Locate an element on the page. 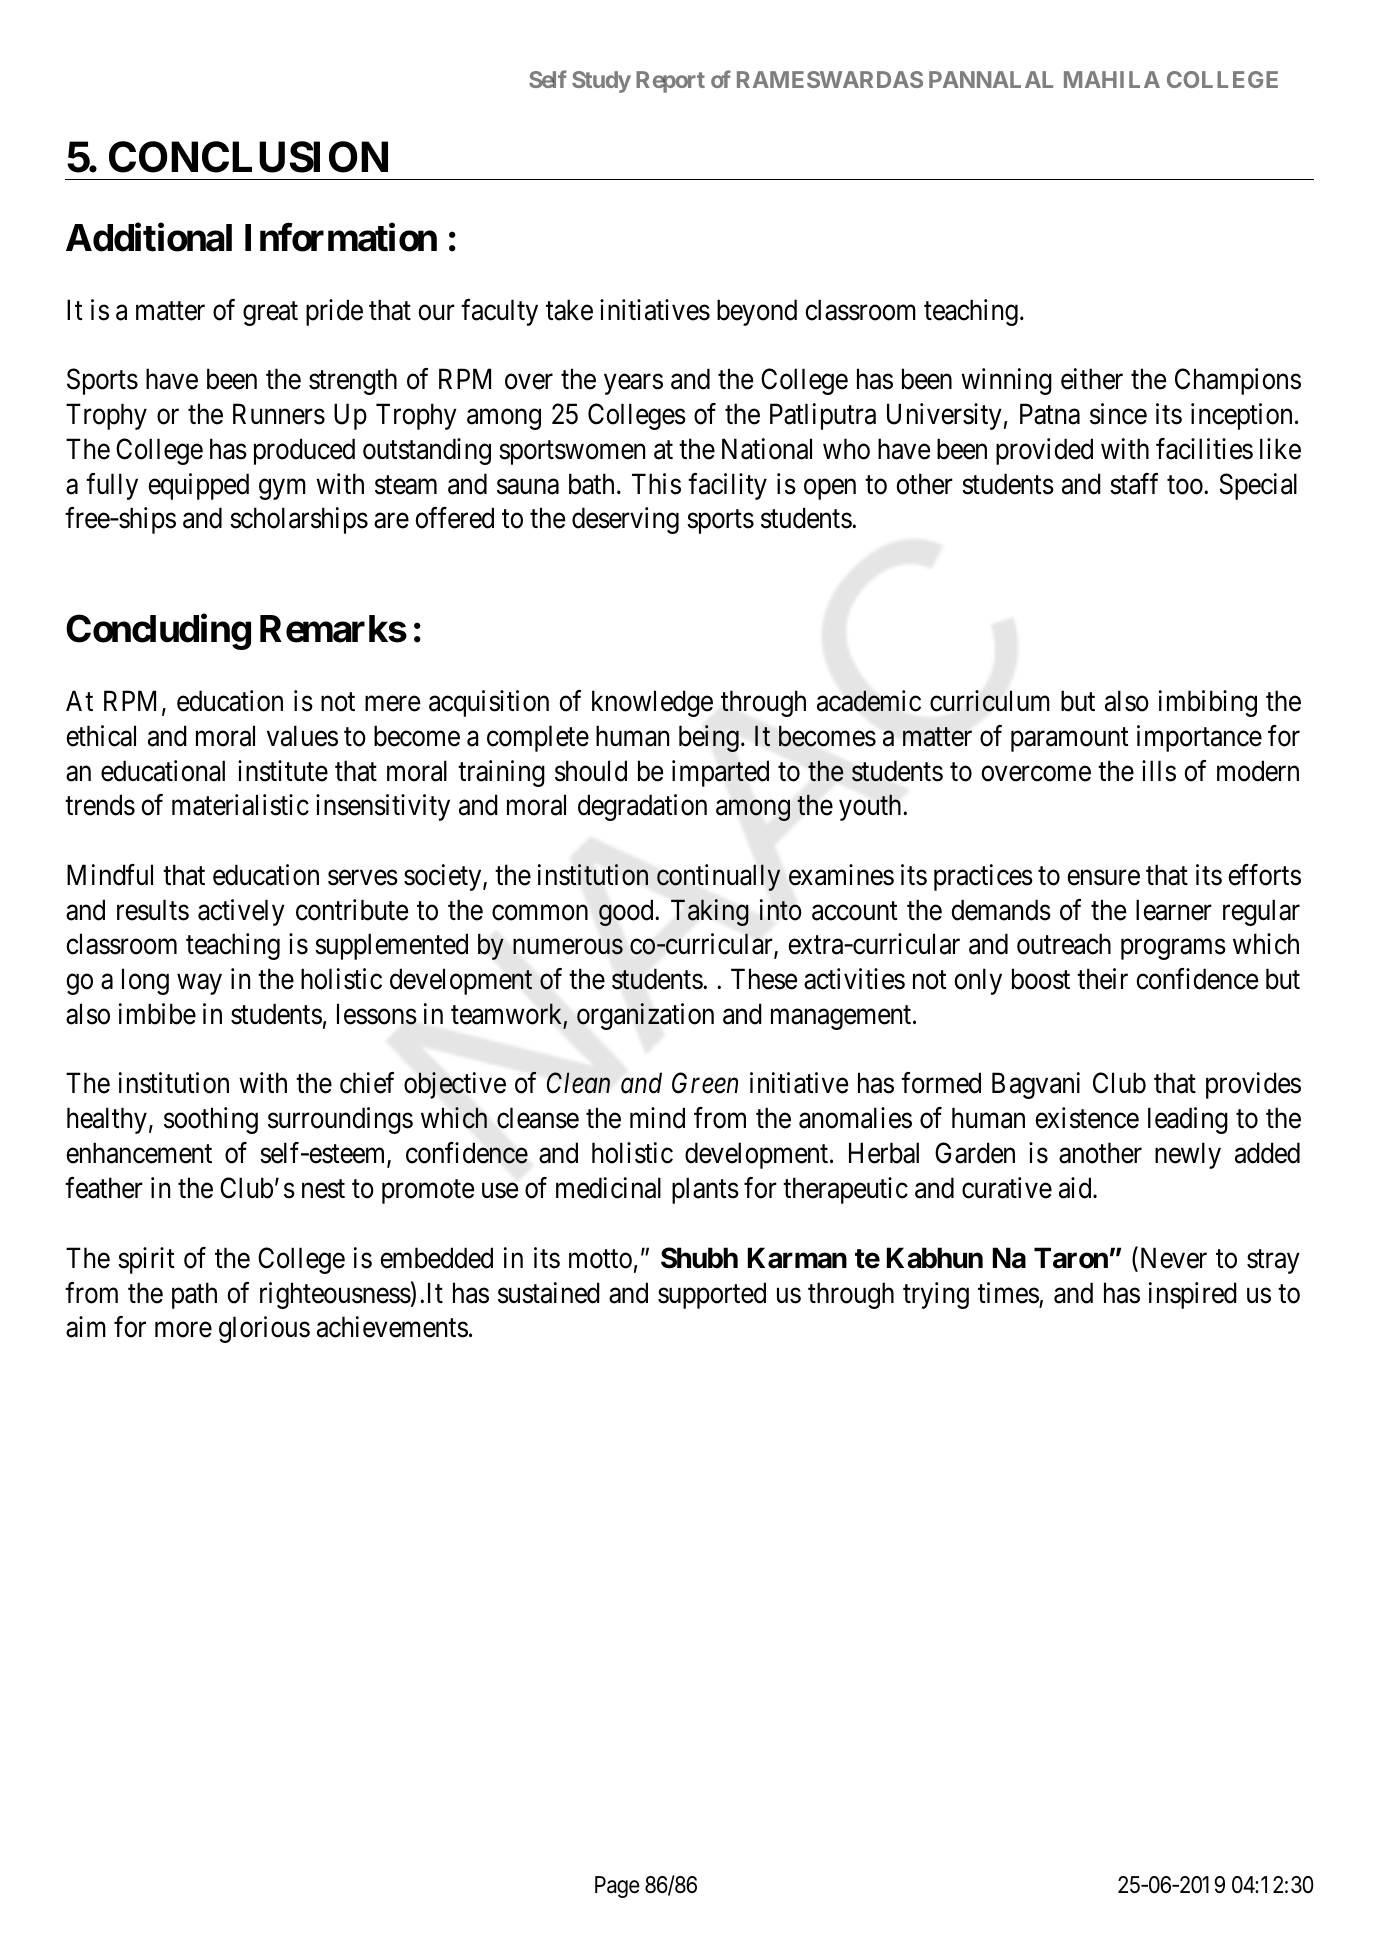 The image size is (1379, 1951). Page is located at coordinates (617, 1887).
